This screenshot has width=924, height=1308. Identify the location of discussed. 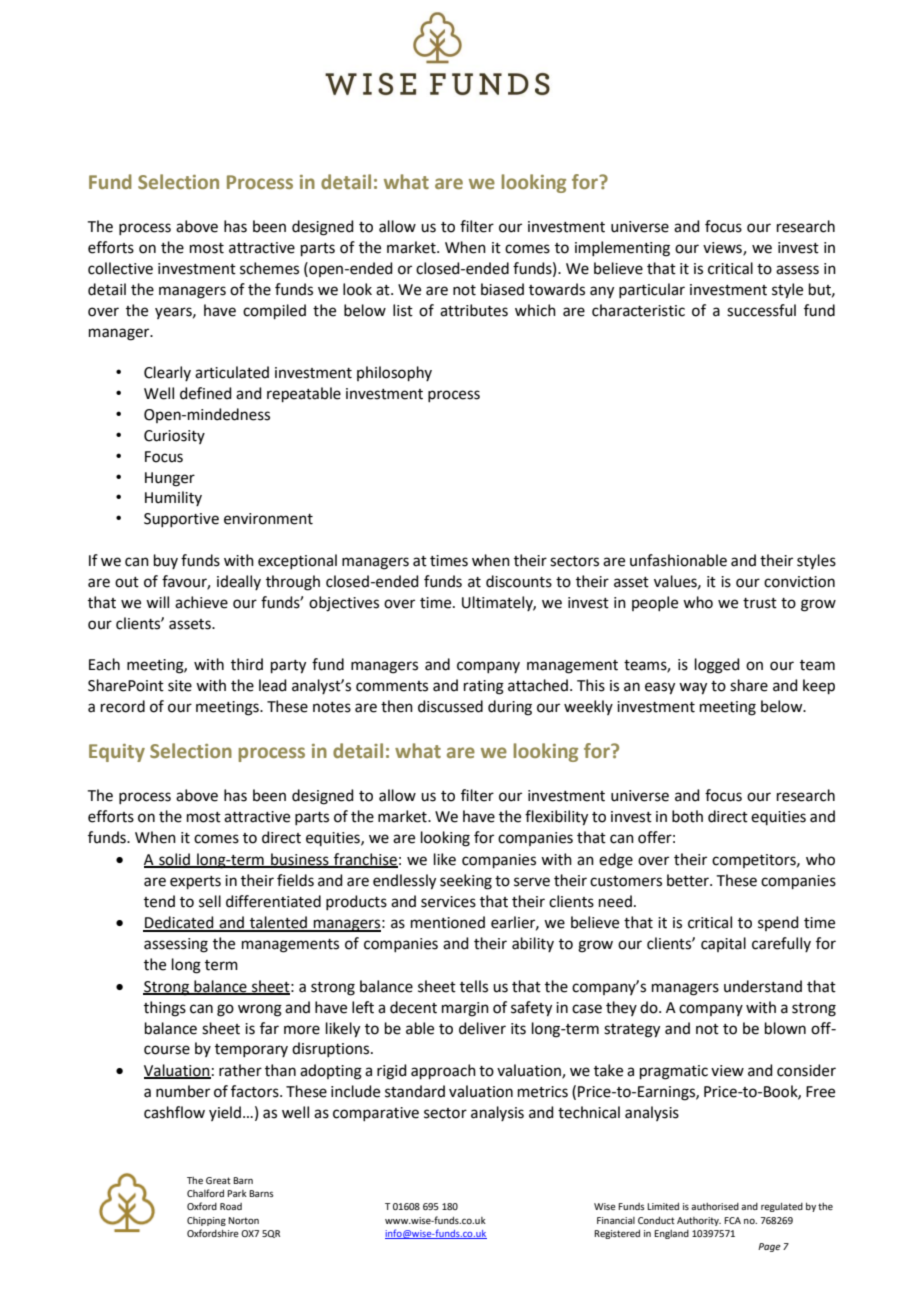
(450, 706).
